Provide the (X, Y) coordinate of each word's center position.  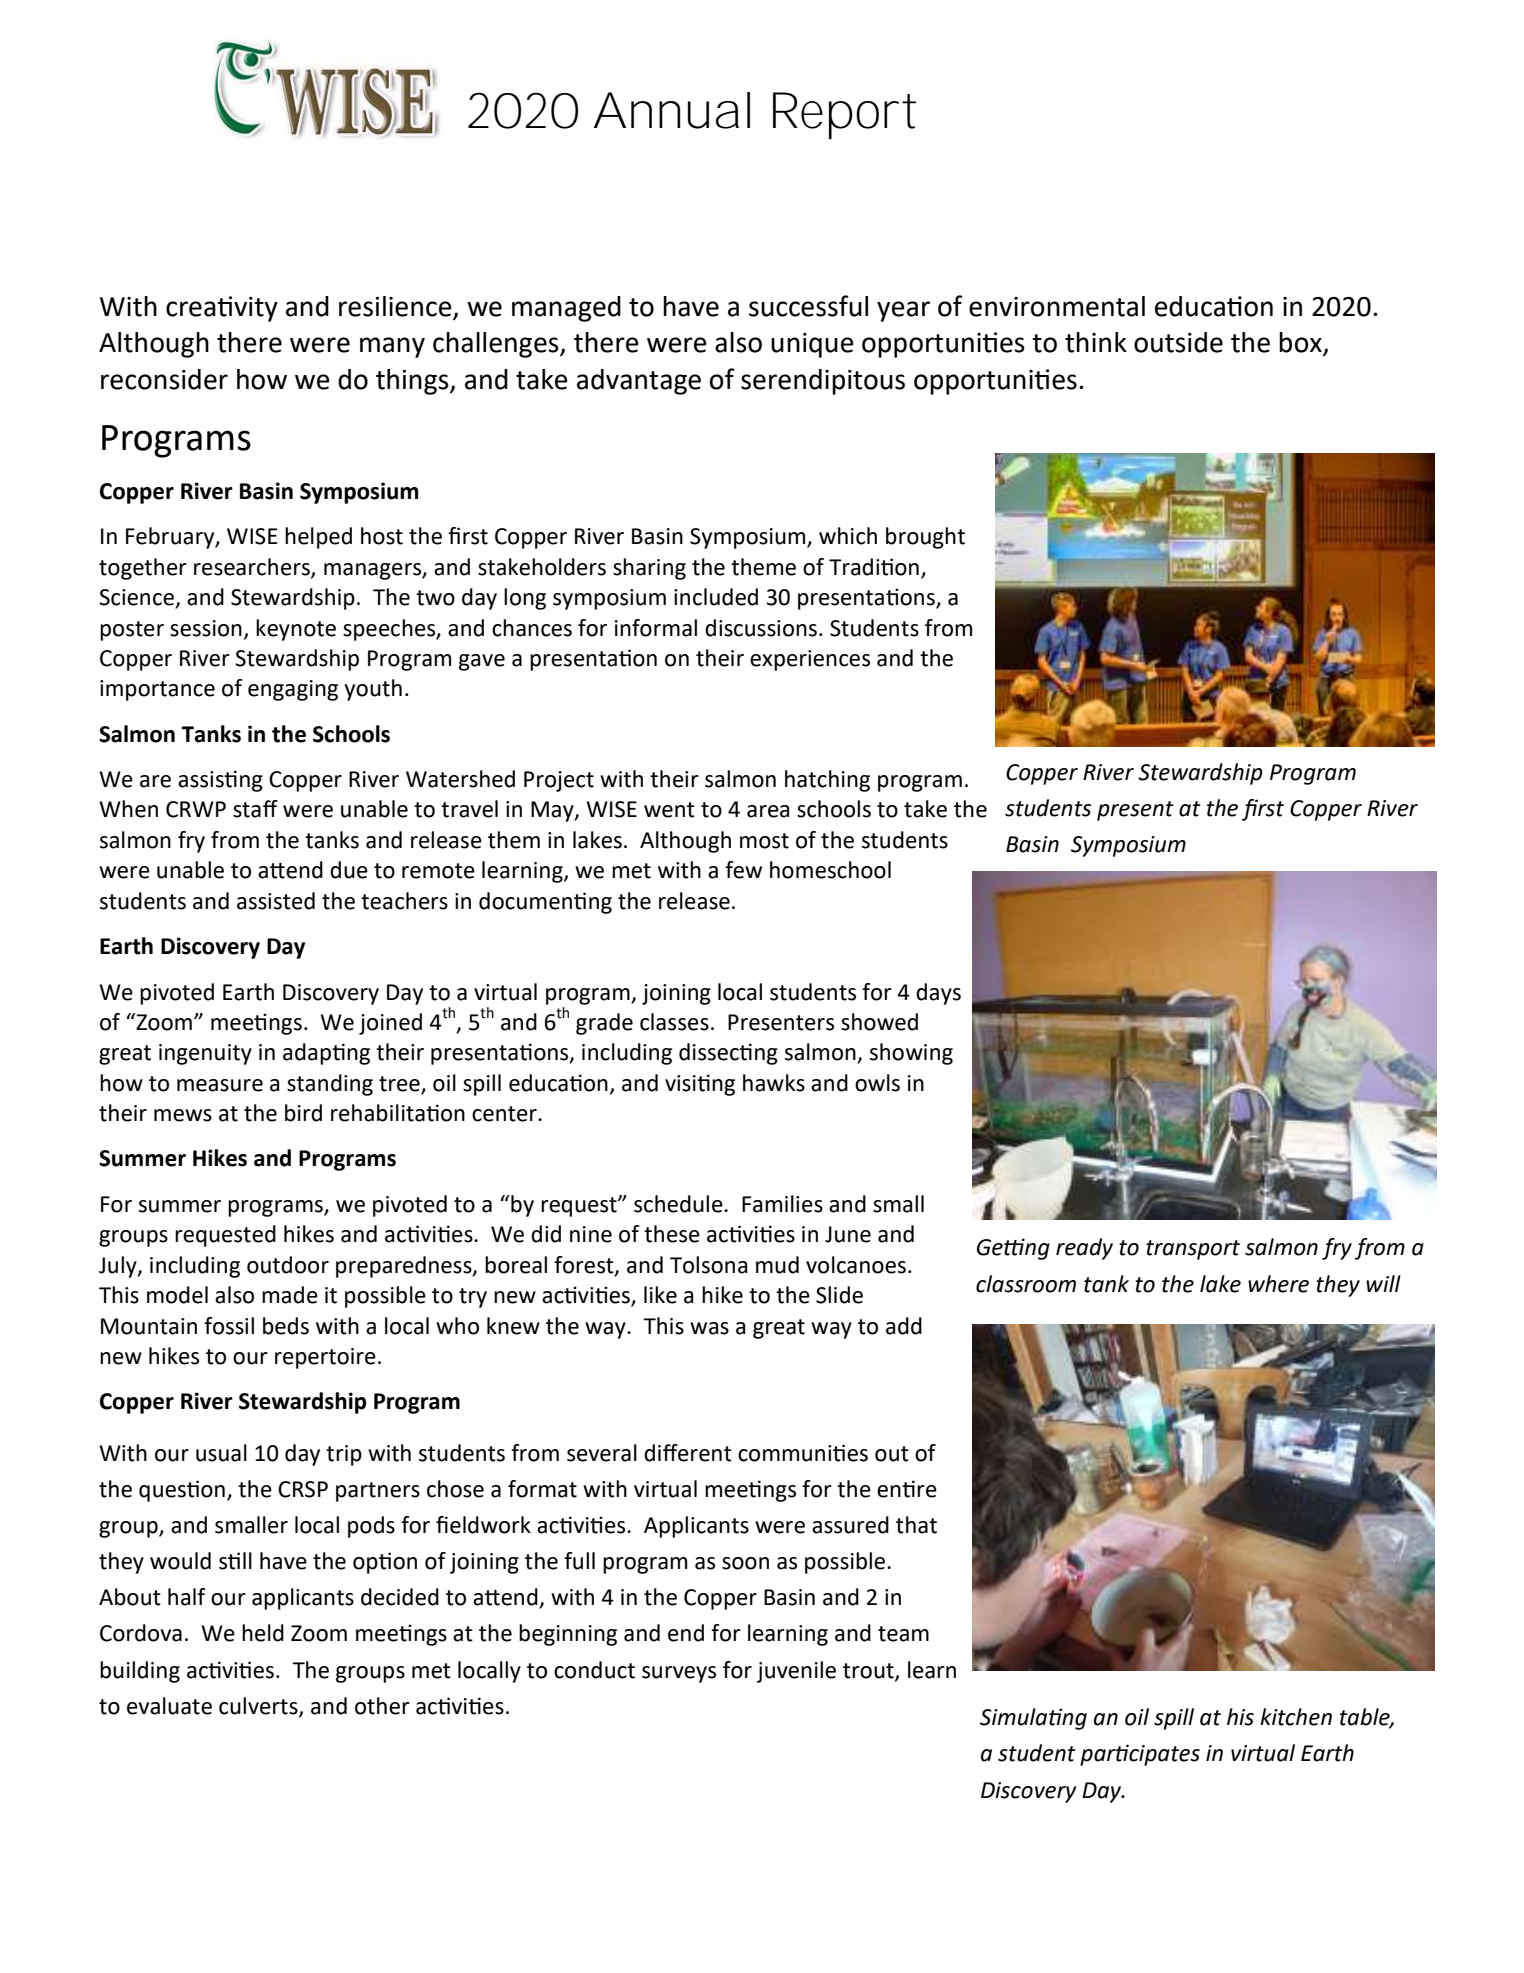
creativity (222, 309)
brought (925, 538)
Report (844, 115)
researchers (253, 567)
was (709, 1328)
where (1278, 1284)
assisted (276, 901)
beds (286, 1326)
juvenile (796, 1672)
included (716, 597)
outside (1178, 342)
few (743, 870)
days (938, 994)
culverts (259, 1706)
